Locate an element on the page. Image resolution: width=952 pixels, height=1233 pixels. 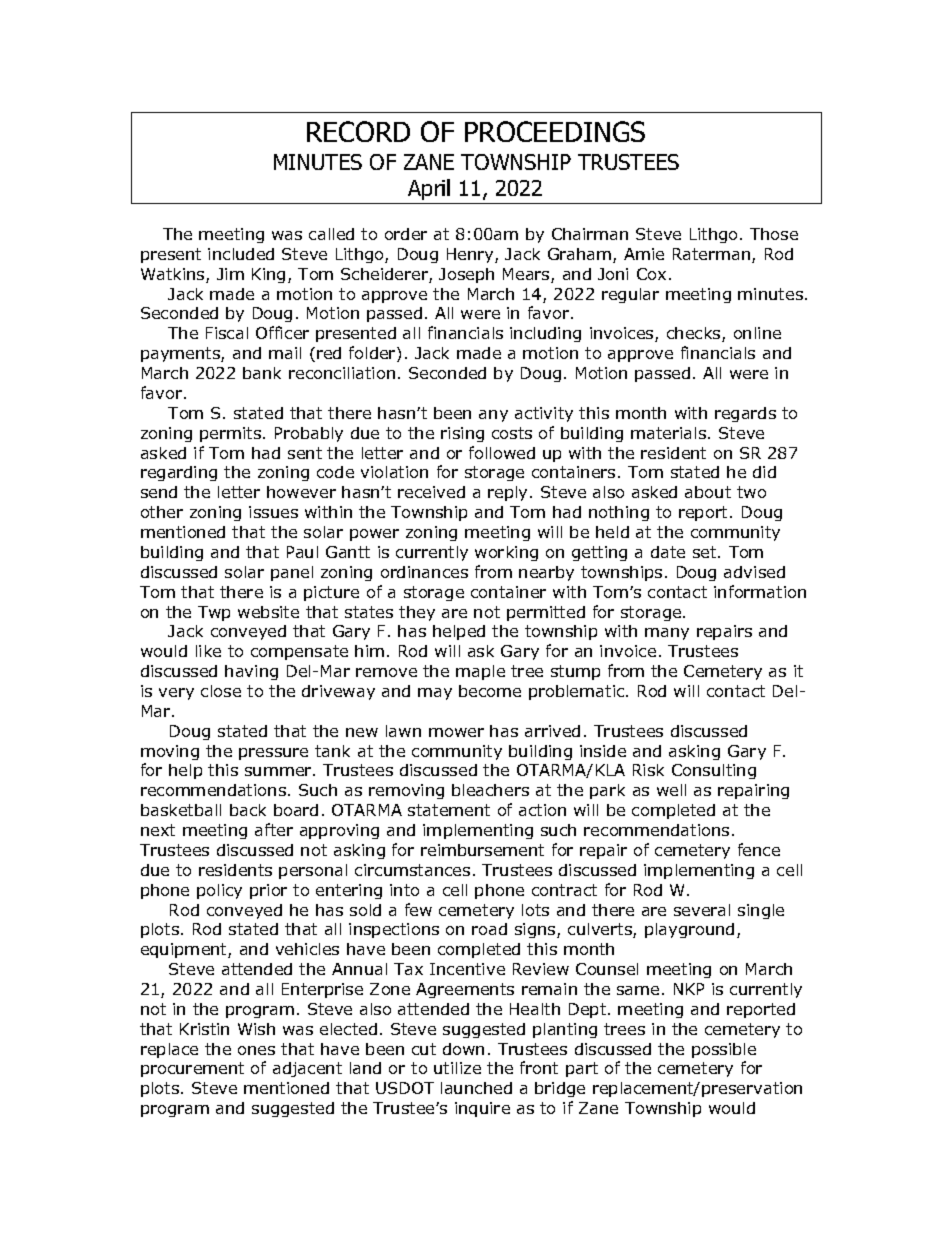
included is located at coordinates (241, 254).
